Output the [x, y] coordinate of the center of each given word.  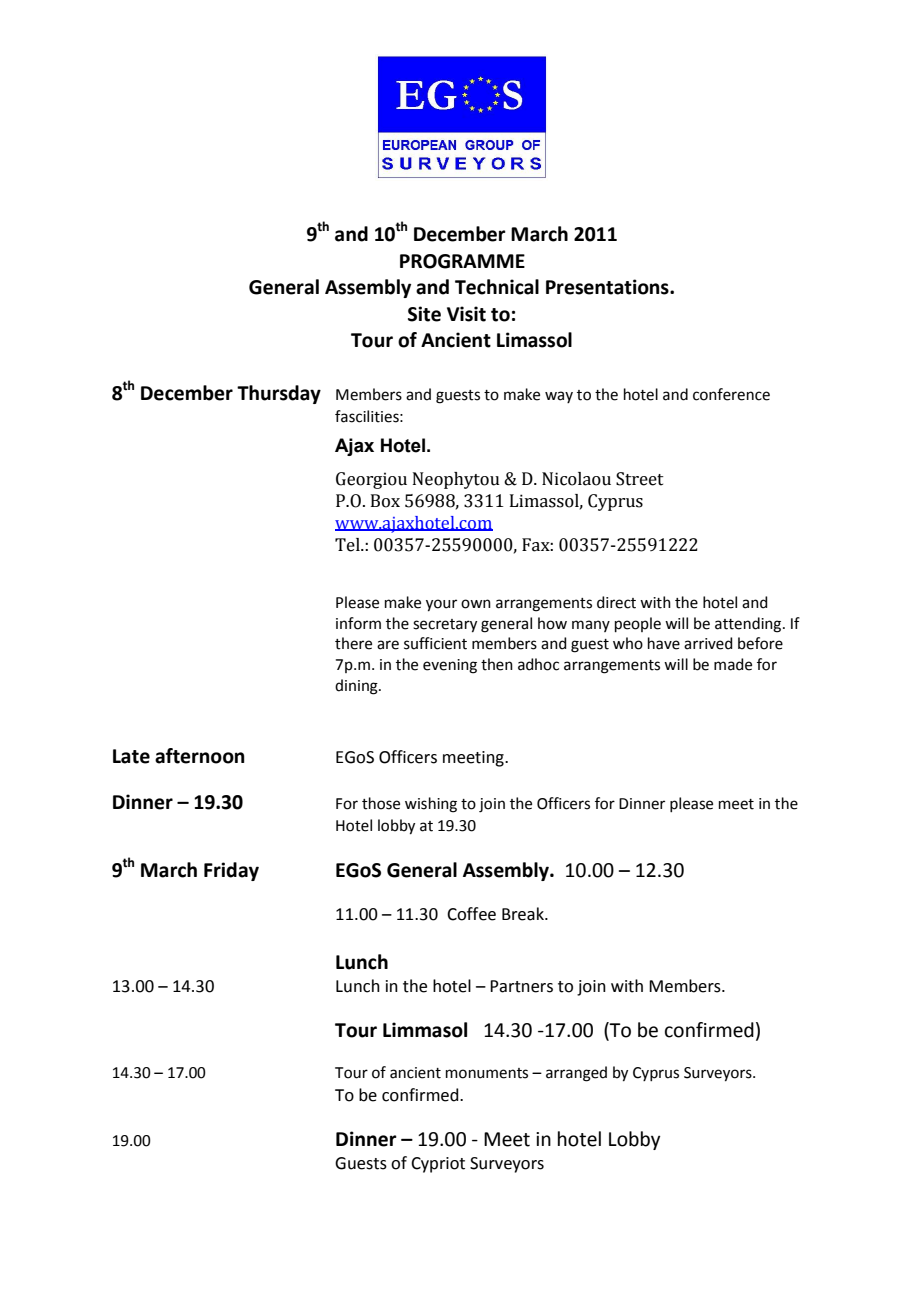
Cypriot [438, 1165]
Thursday [279, 394]
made [733, 664]
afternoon [200, 756]
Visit [466, 314]
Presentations [608, 287]
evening [450, 666]
